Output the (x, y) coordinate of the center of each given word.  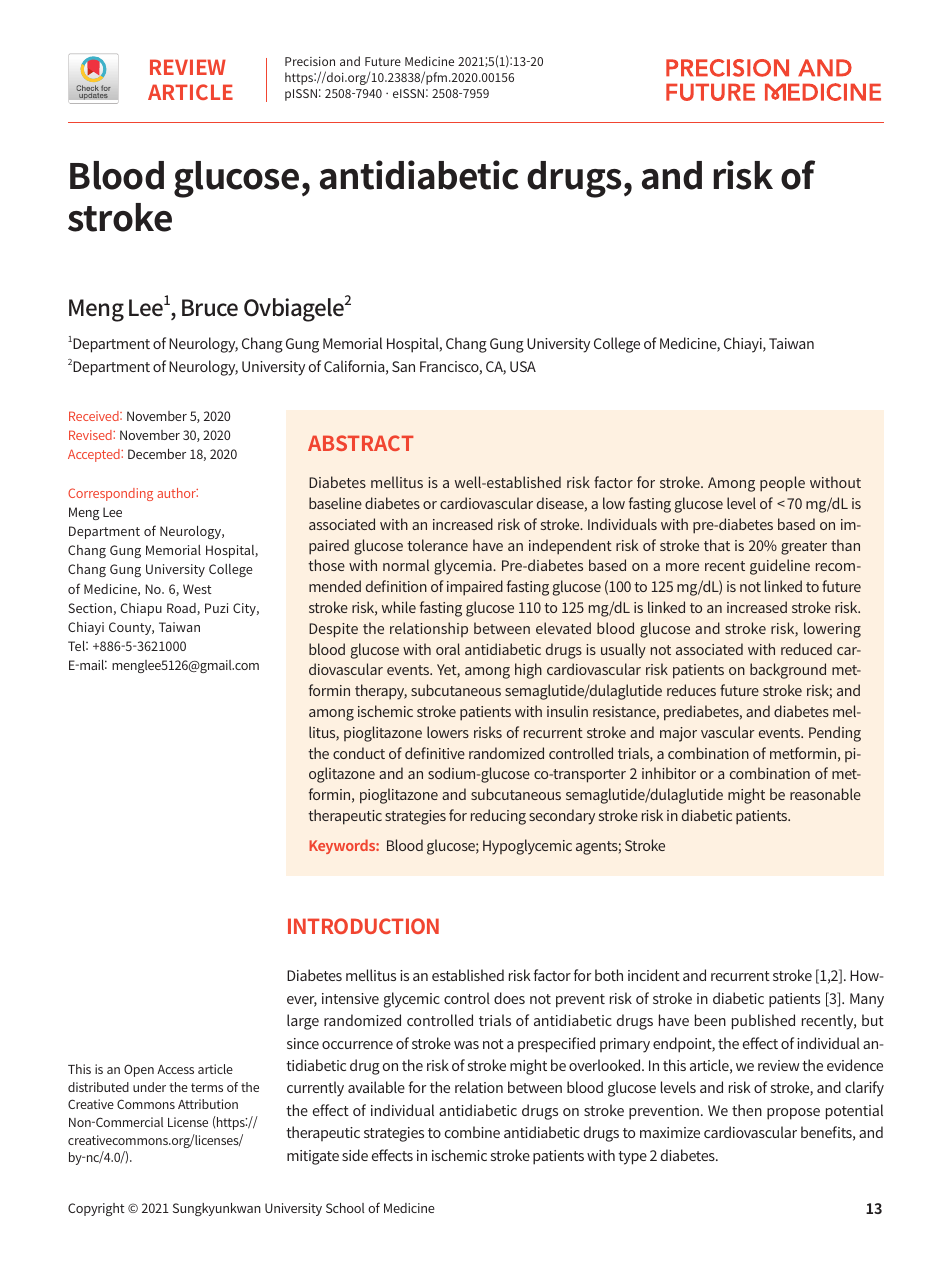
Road (182, 609)
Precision (310, 61)
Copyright (96, 1209)
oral (448, 649)
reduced (806, 649)
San (403, 366)
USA (523, 366)
